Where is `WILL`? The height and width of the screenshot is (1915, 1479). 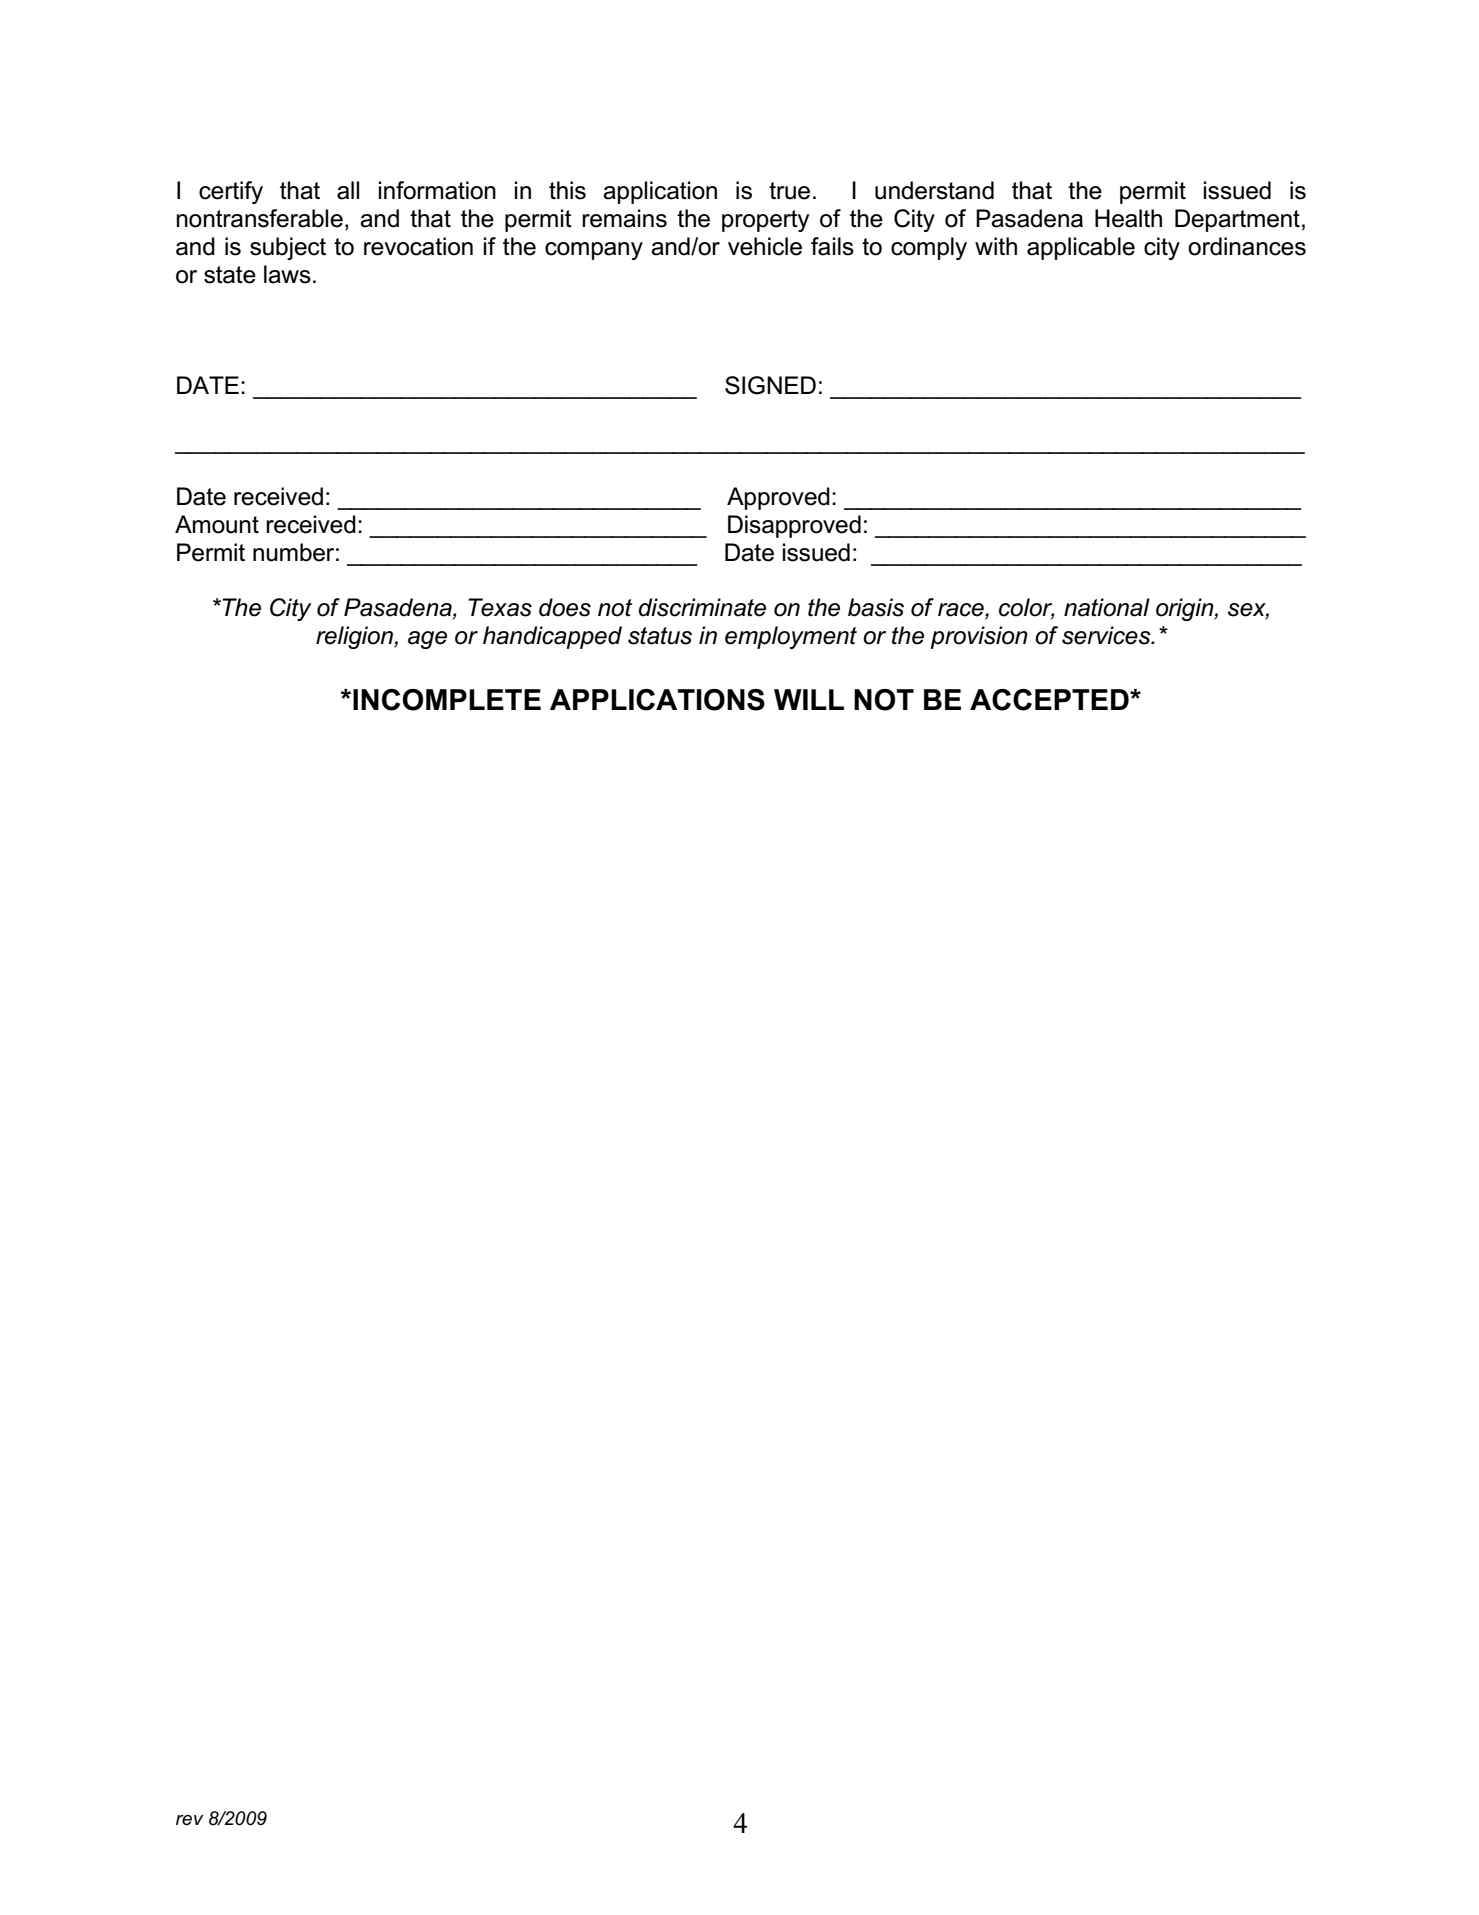 WILL is located at coordinates (809, 699).
